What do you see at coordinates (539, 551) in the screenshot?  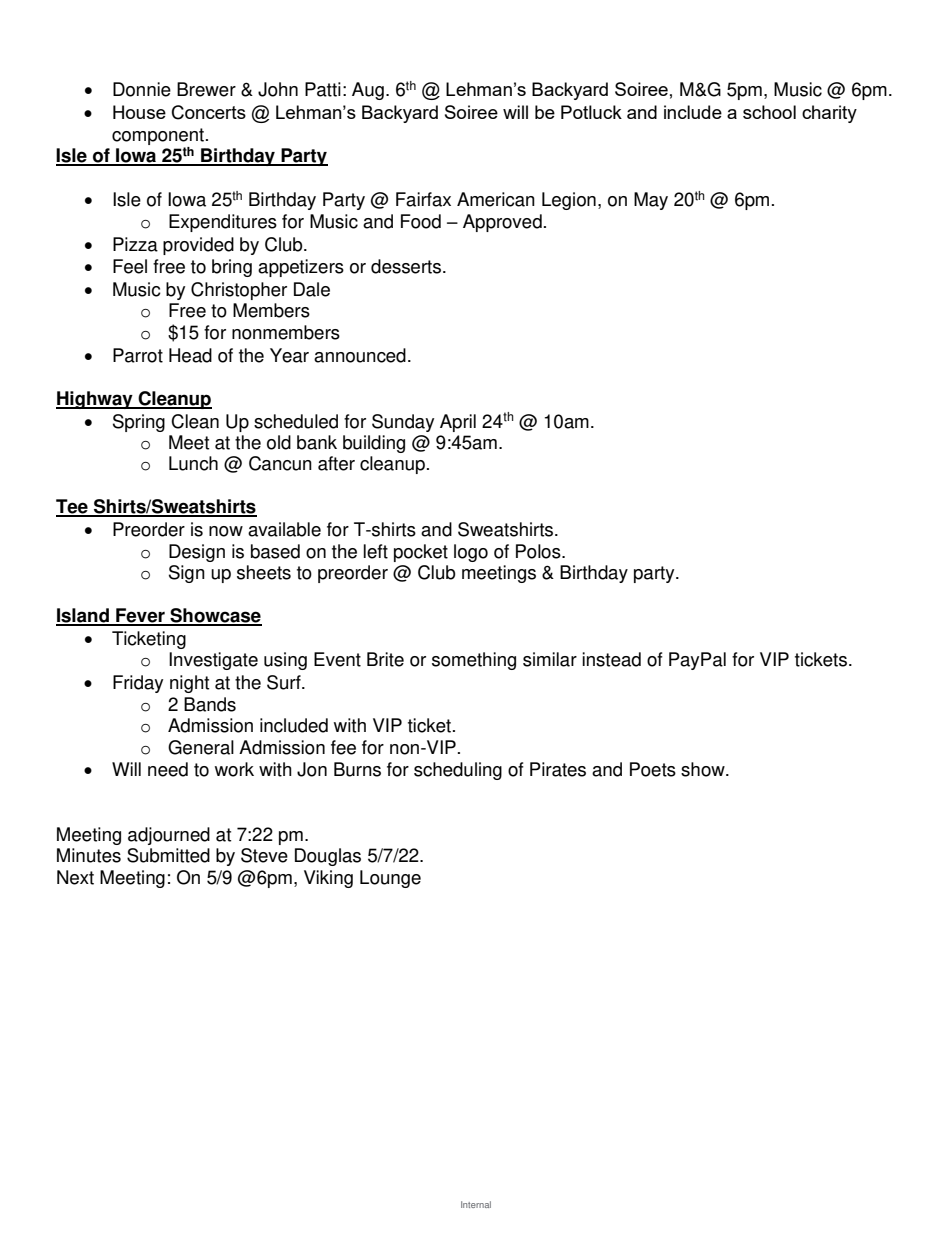 I see `Polos` at bounding box center [539, 551].
